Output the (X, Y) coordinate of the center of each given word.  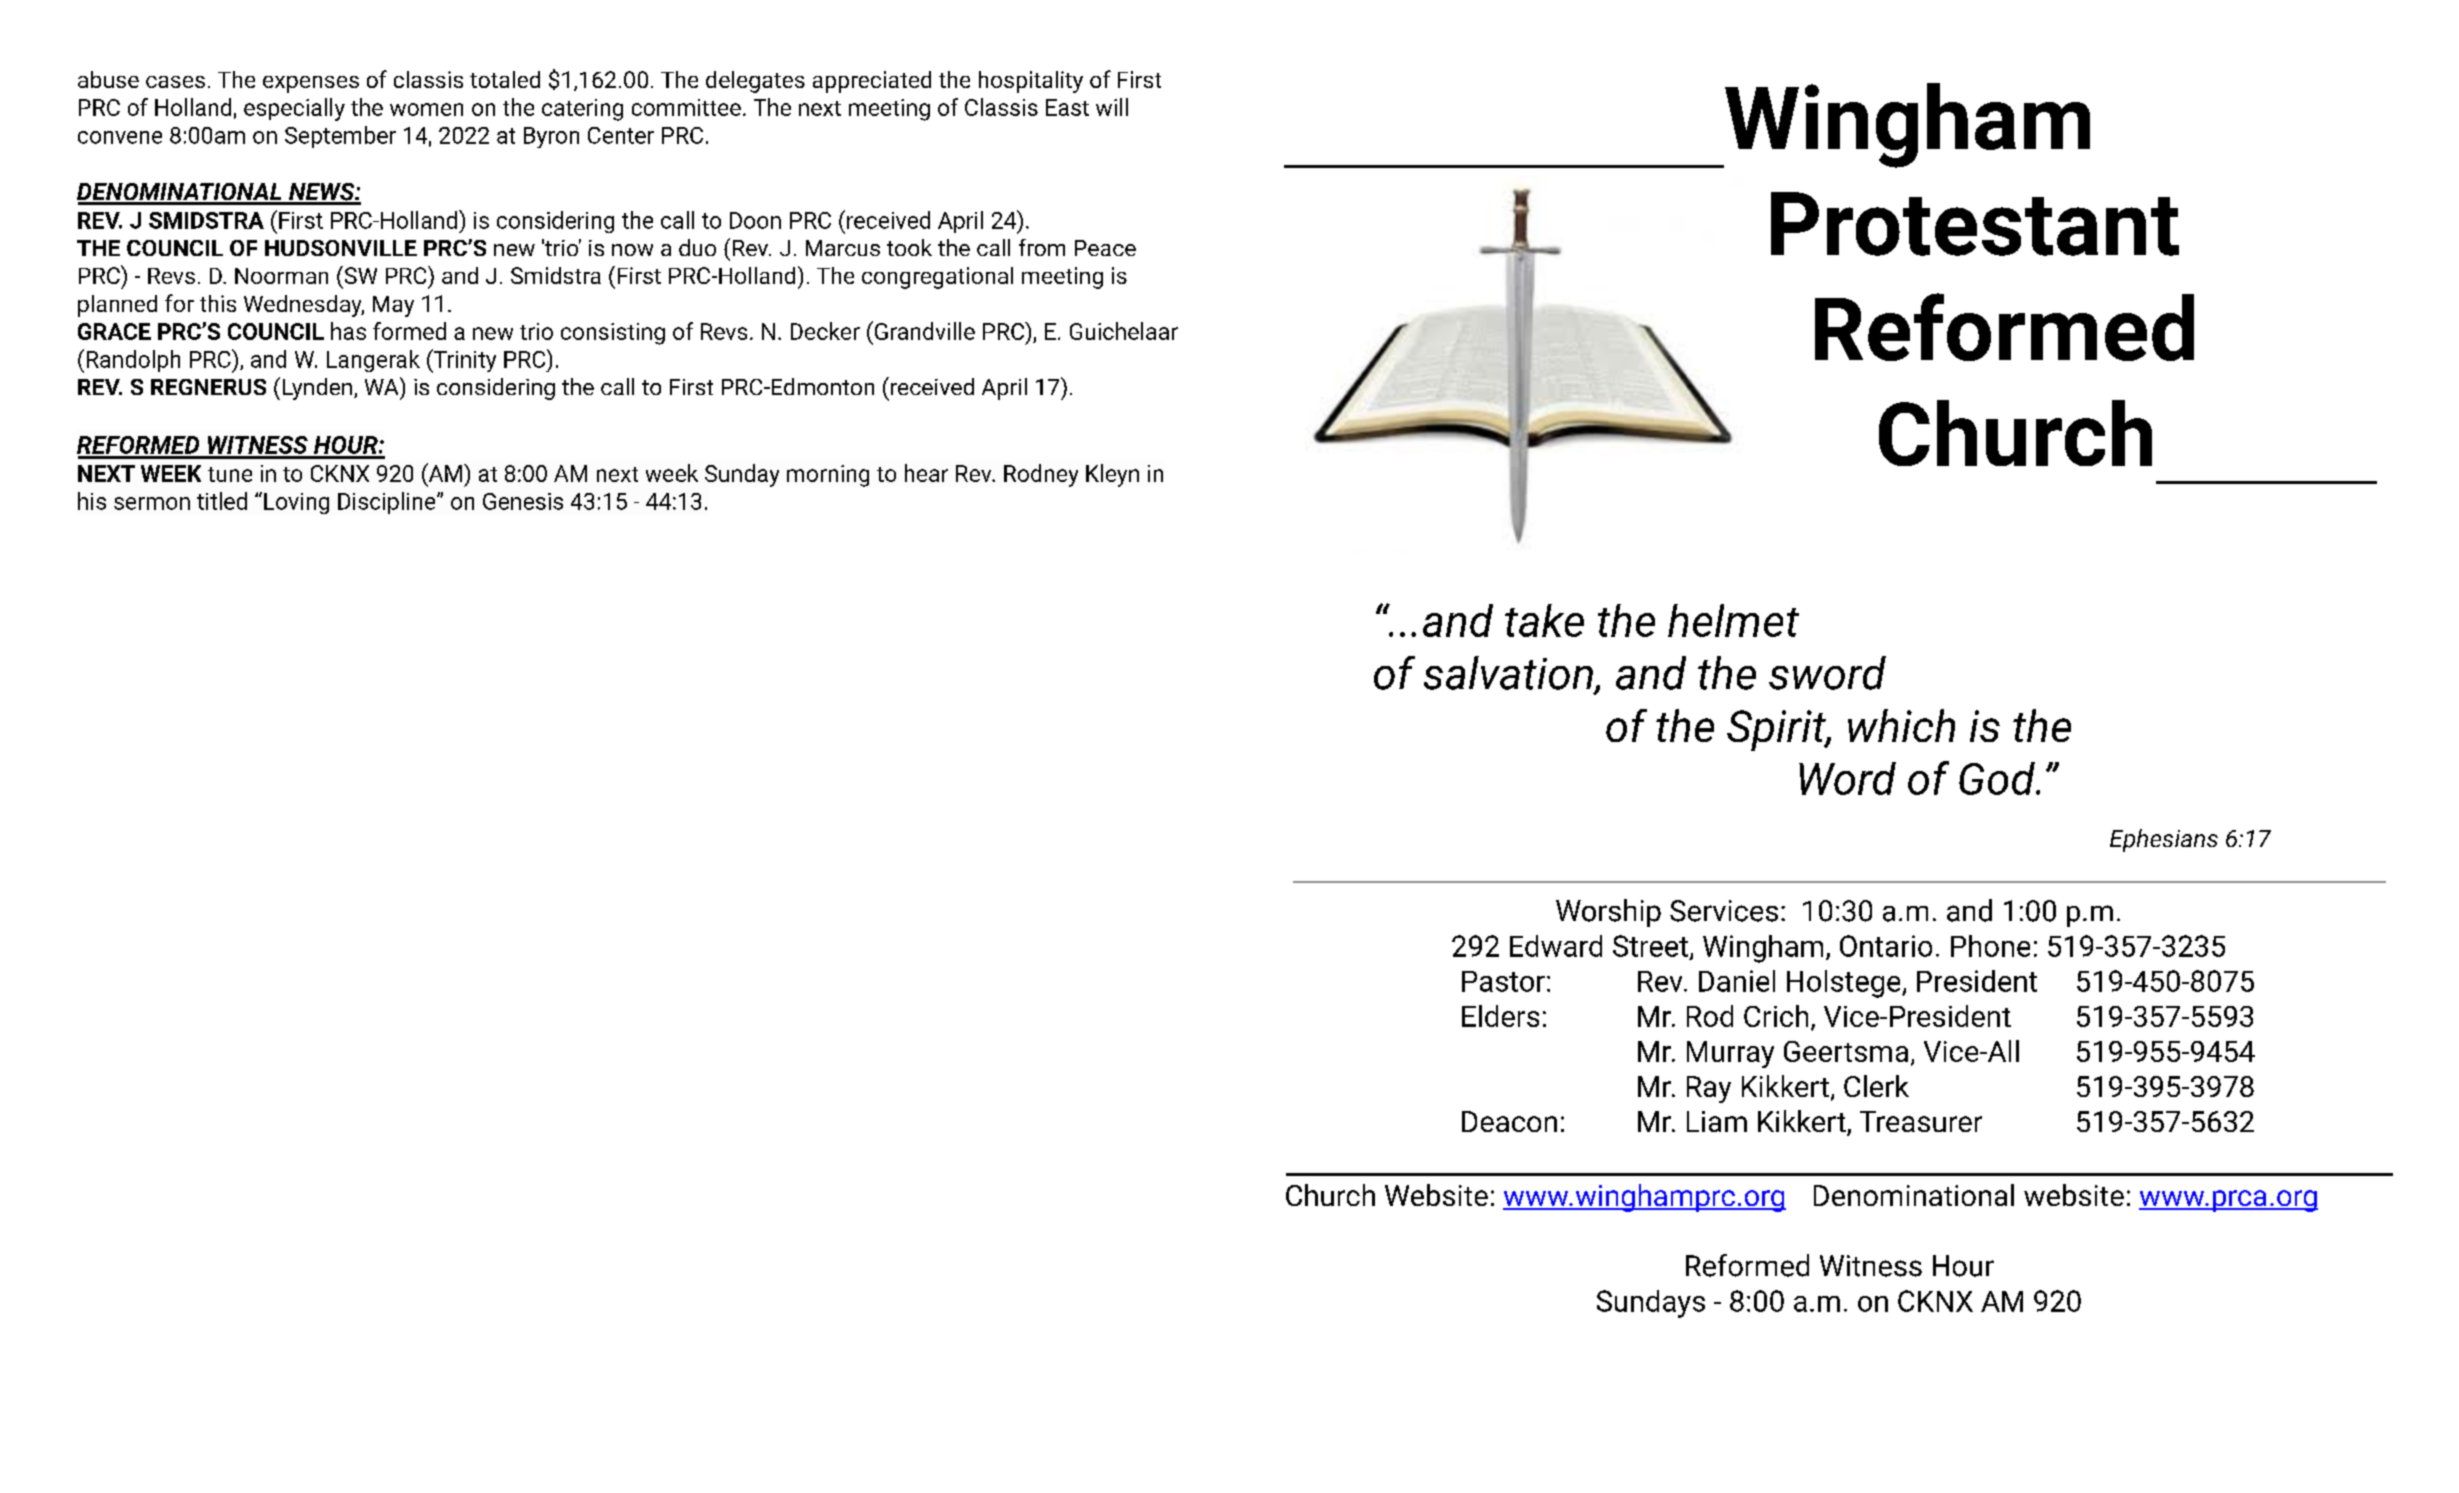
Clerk (1876, 1086)
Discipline (388, 503)
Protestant (1975, 224)
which (1901, 725)
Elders (1500, 1016)
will (1112, 107)
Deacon (1509, 1121)
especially (294, 109)
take (1544, 620)
